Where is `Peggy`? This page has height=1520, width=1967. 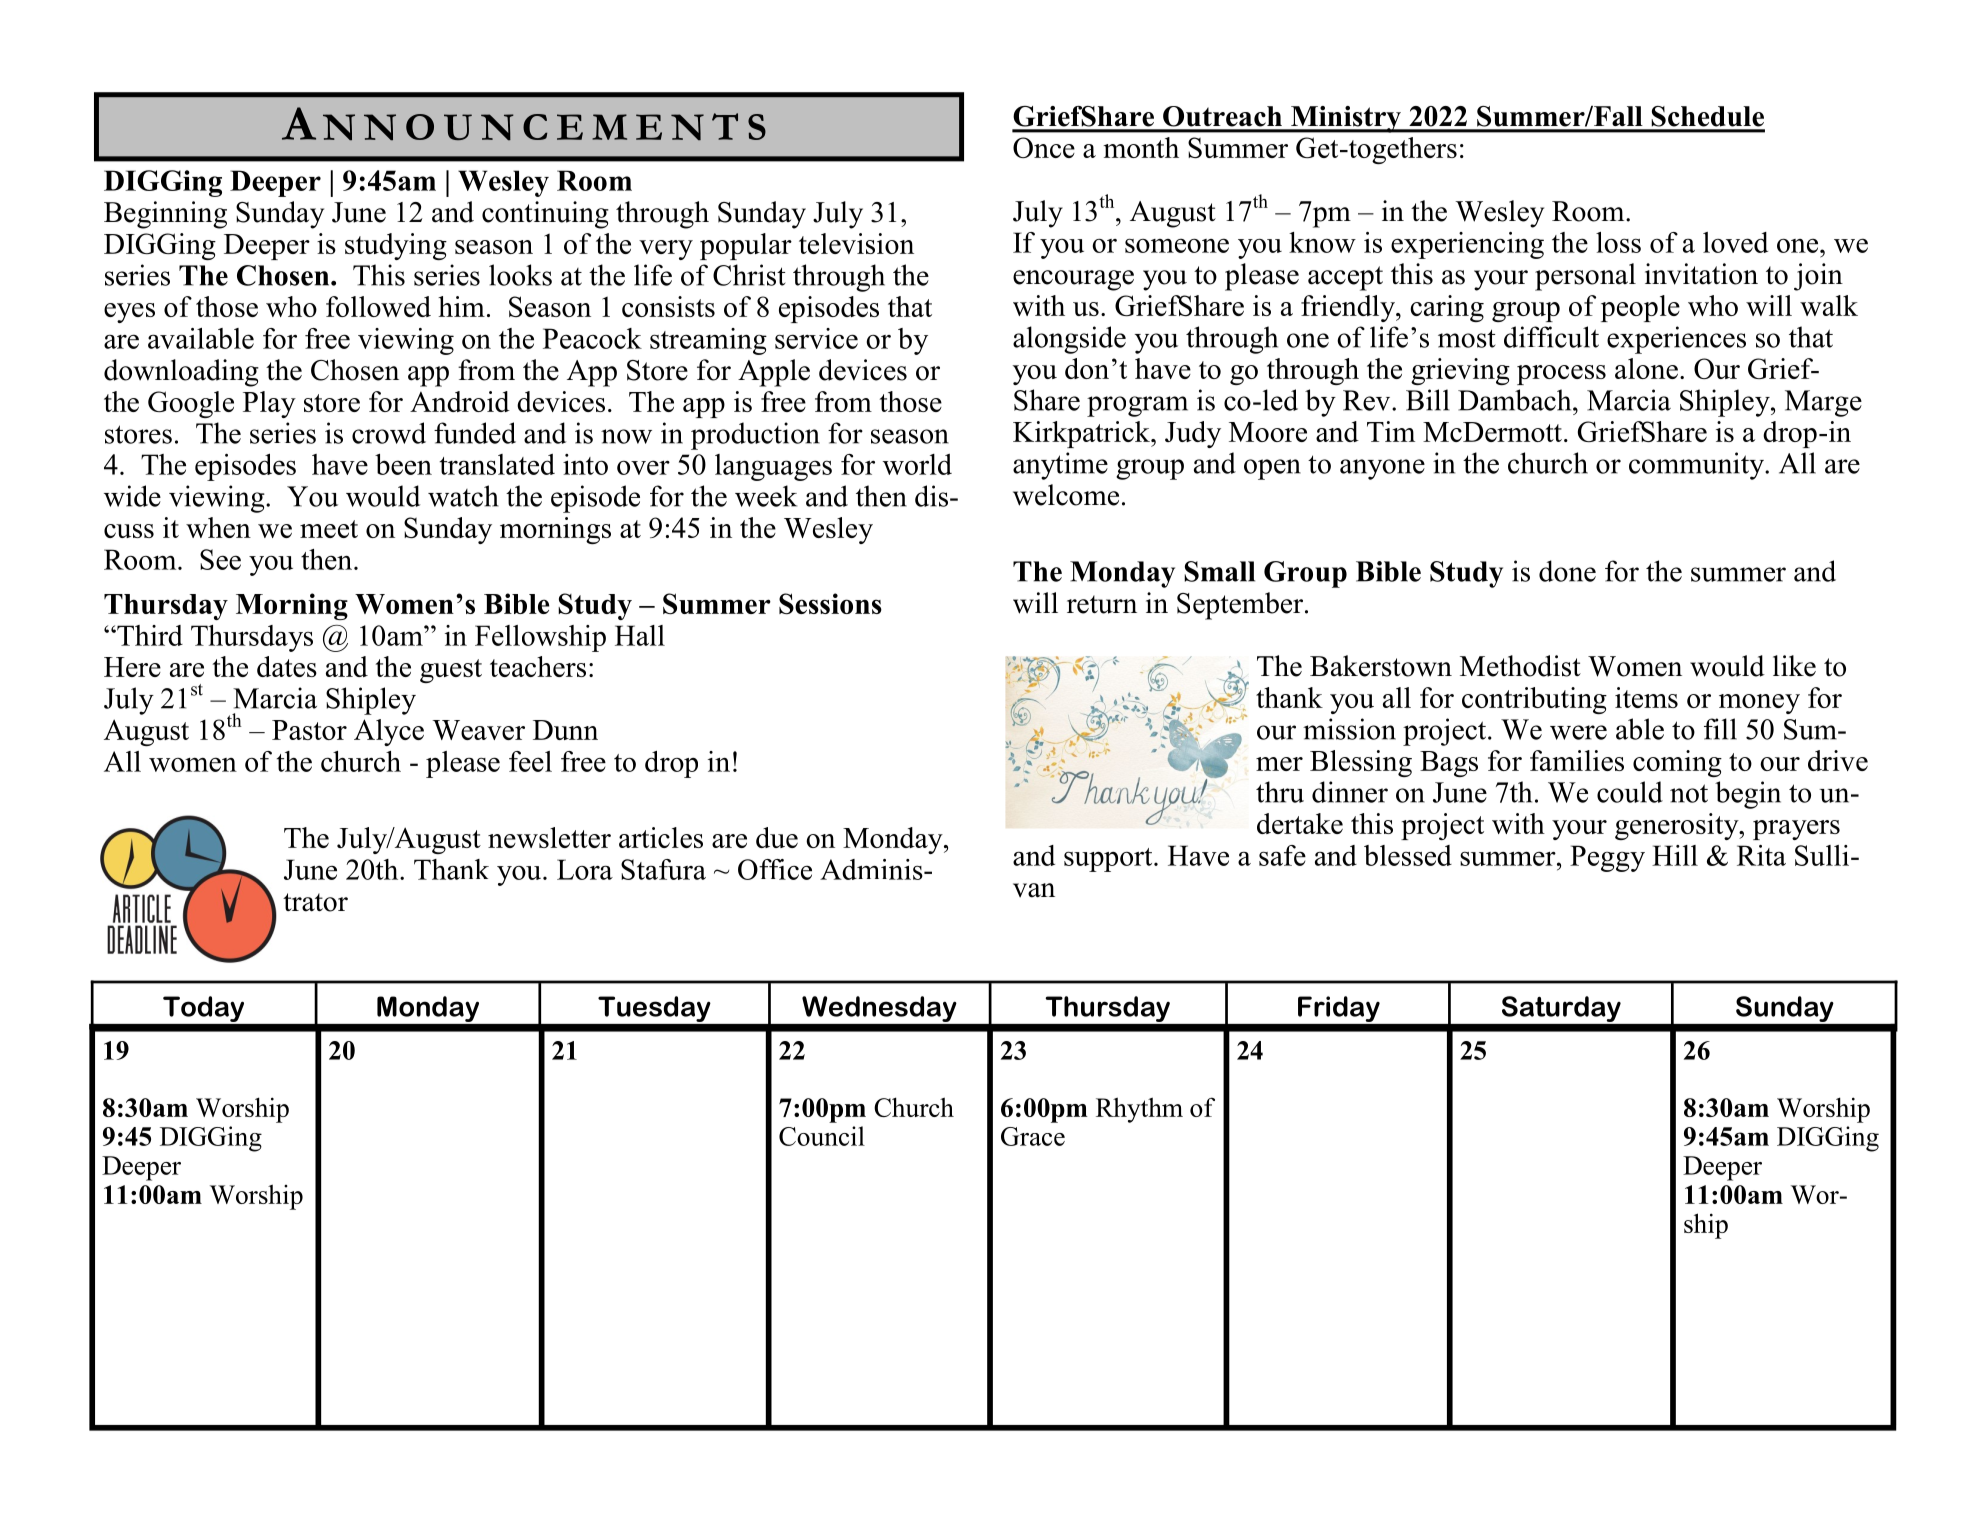 Peggy is located at coordinates (1607, 858).
